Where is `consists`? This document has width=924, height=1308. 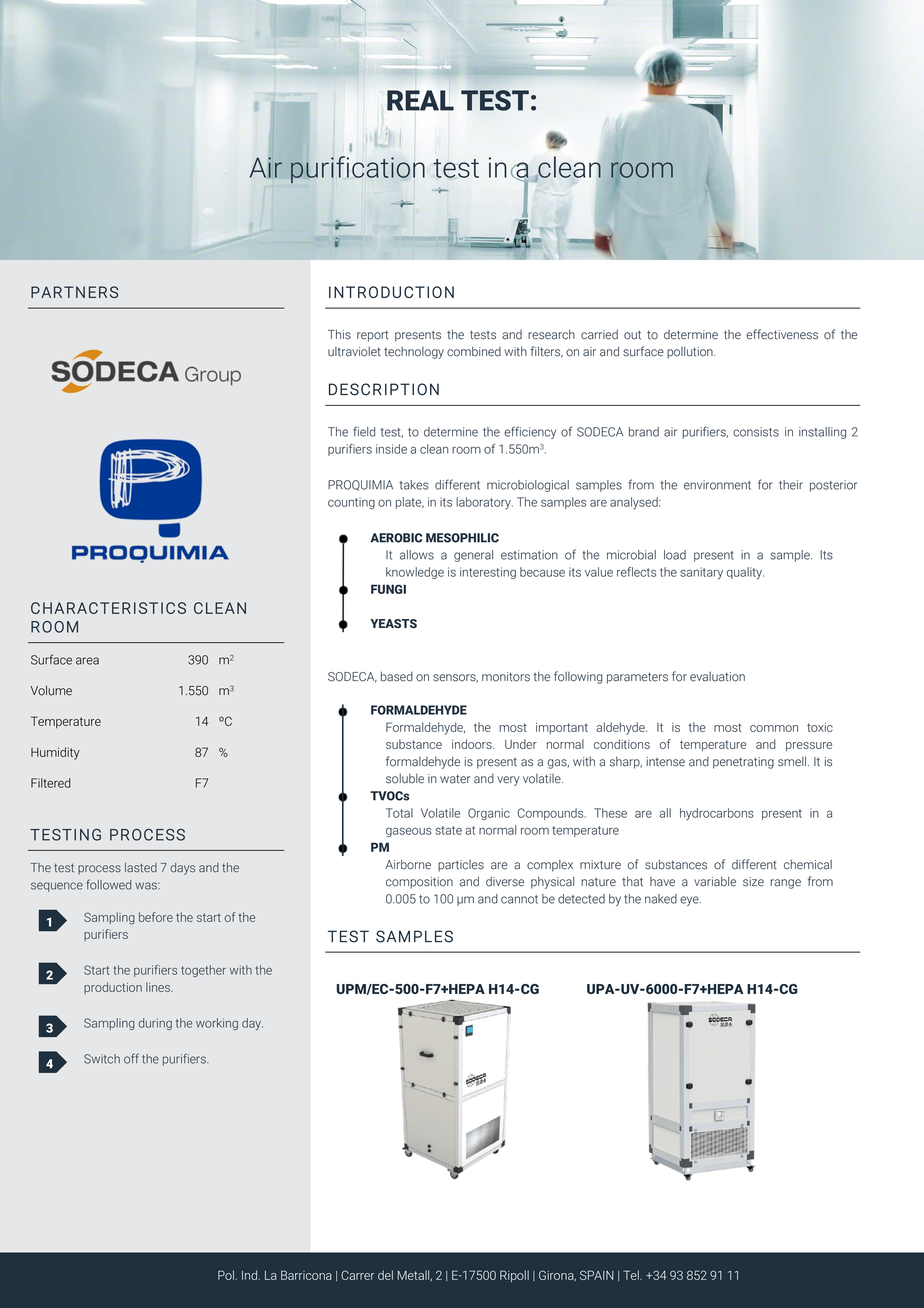
consists is located at coordinates (756, 432).
